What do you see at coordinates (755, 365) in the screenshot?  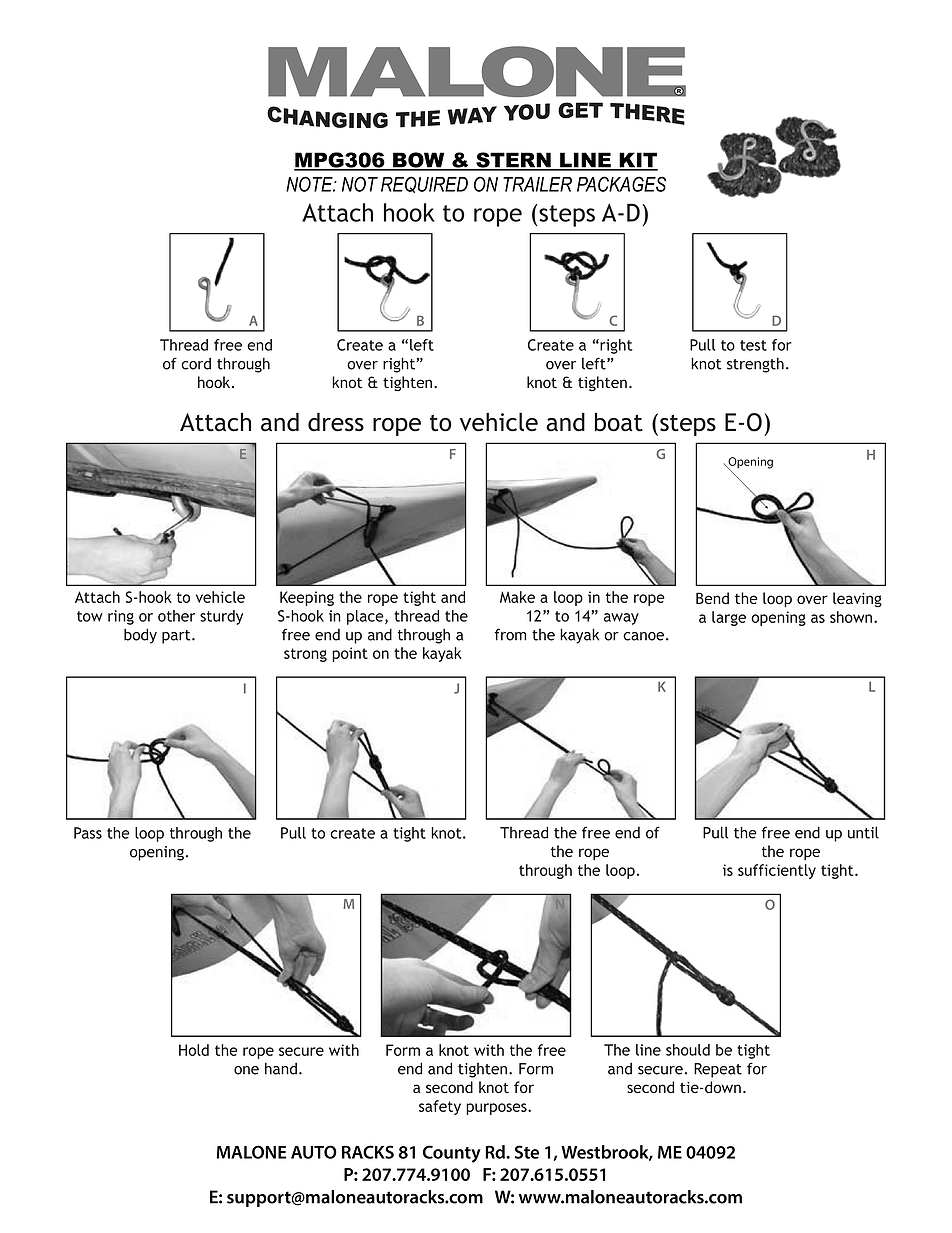 I see `strength` at bounding box center [755, 365].
